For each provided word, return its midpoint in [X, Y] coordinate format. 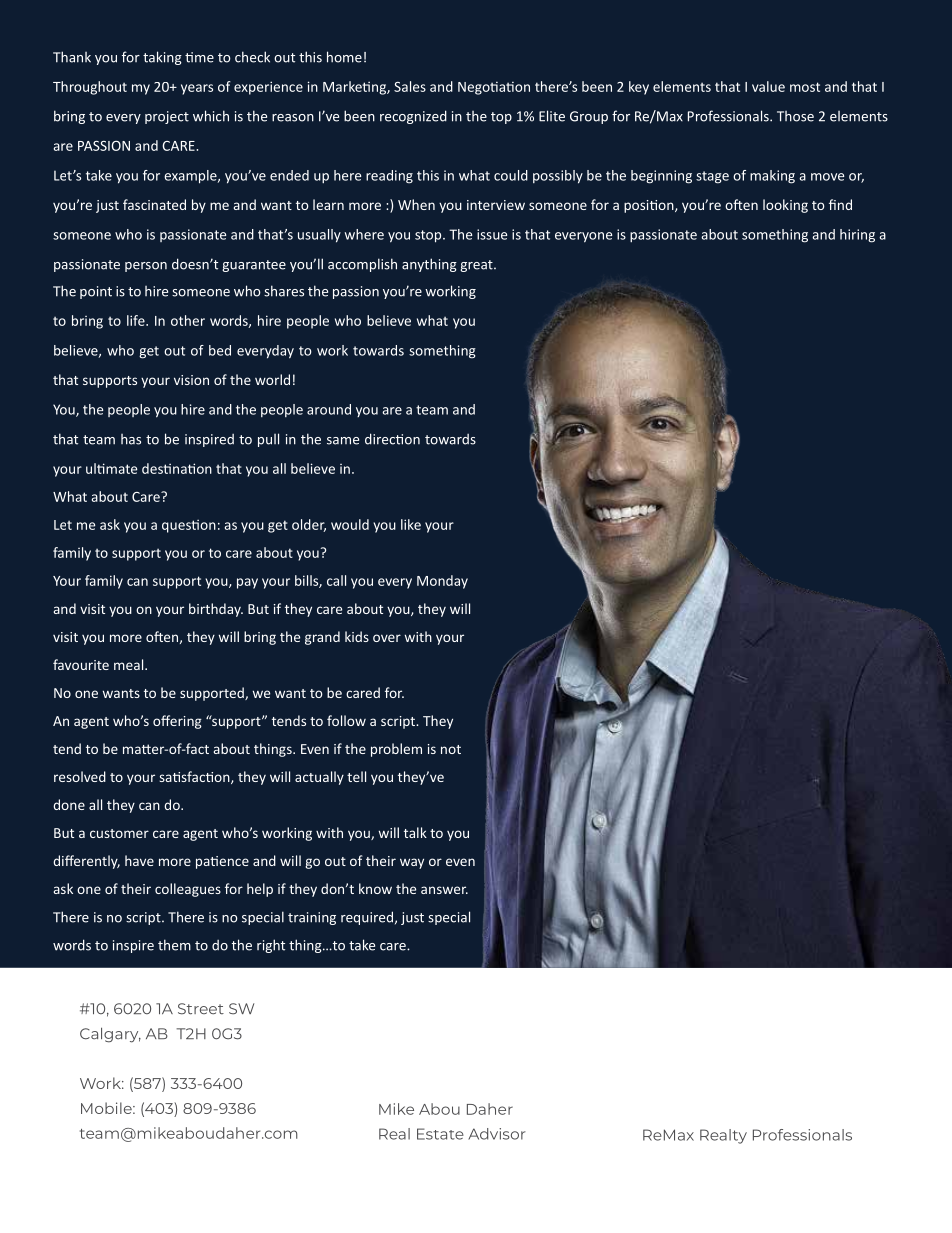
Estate [440, 1134]
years [197, 89]
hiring [857, 236]
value [768, 86]
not [451, 749]
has [131, 439]
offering [177, 722]
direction [392, 439]
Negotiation [494, 88]
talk [415, 832]
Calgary [110, 1035]
